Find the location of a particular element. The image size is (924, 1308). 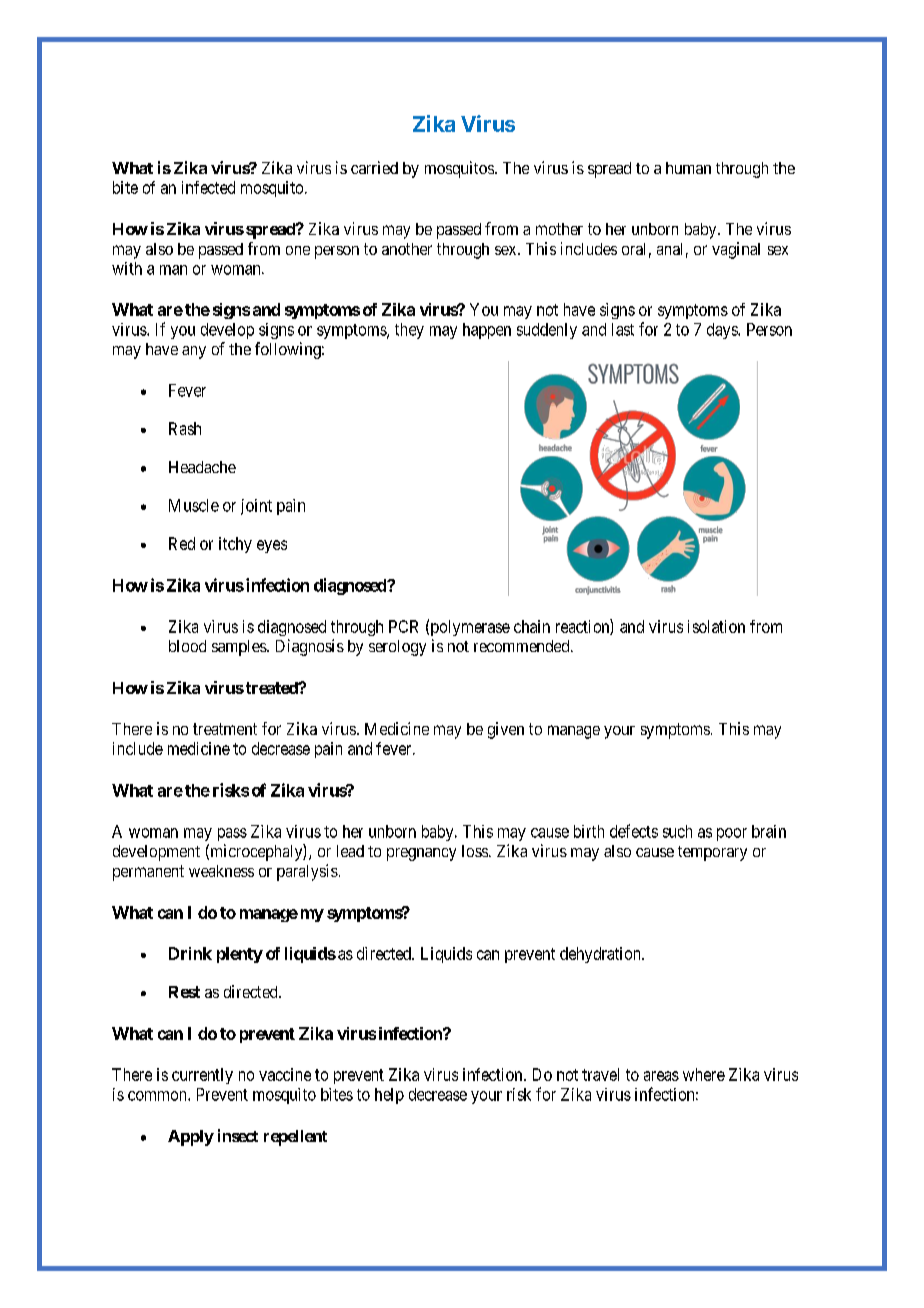

infected is located at coordinates (208, 187).
